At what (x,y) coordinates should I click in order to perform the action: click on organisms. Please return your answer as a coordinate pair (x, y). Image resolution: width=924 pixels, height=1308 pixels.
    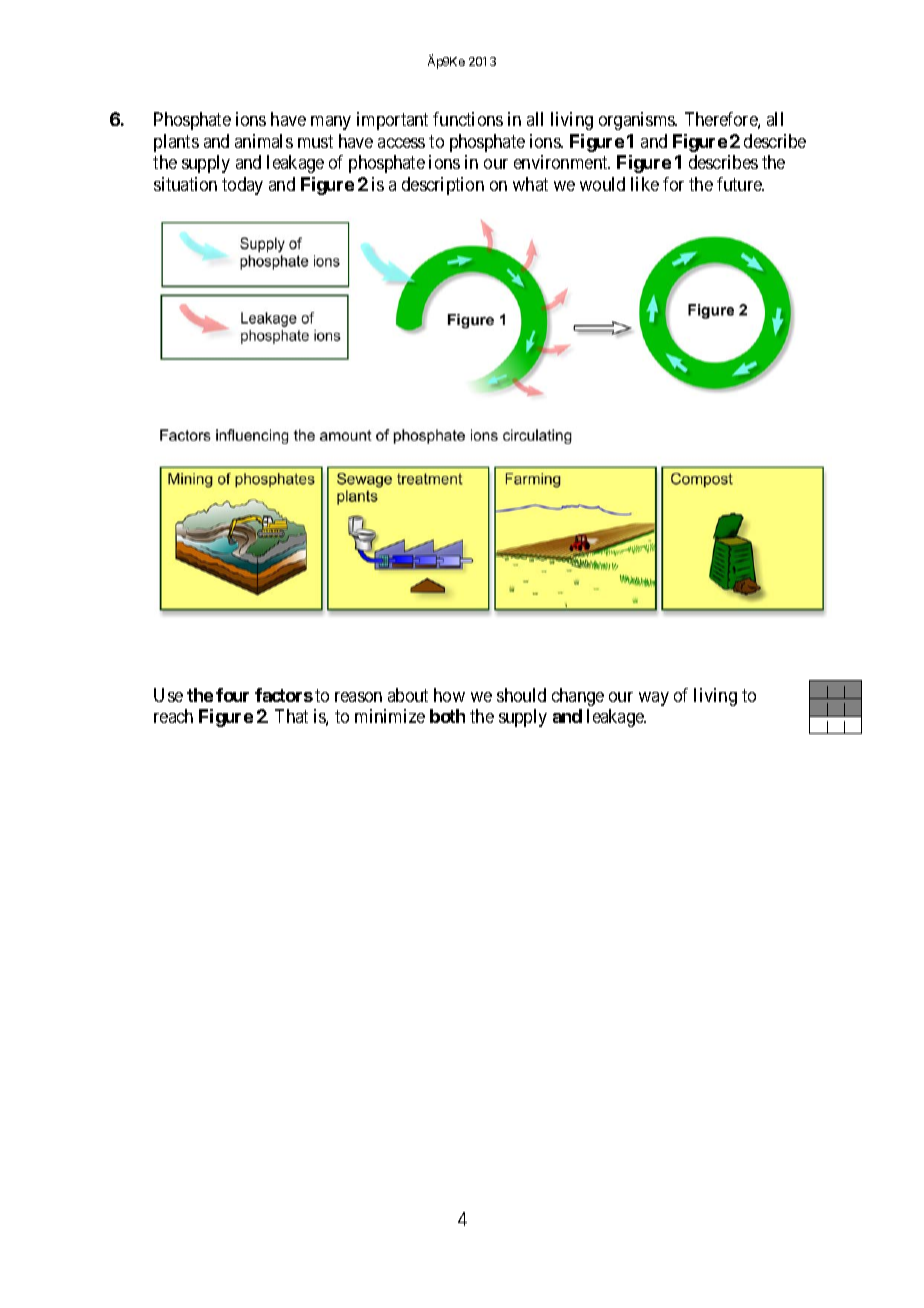
    Looking at the image, I should click on (637, 121).
